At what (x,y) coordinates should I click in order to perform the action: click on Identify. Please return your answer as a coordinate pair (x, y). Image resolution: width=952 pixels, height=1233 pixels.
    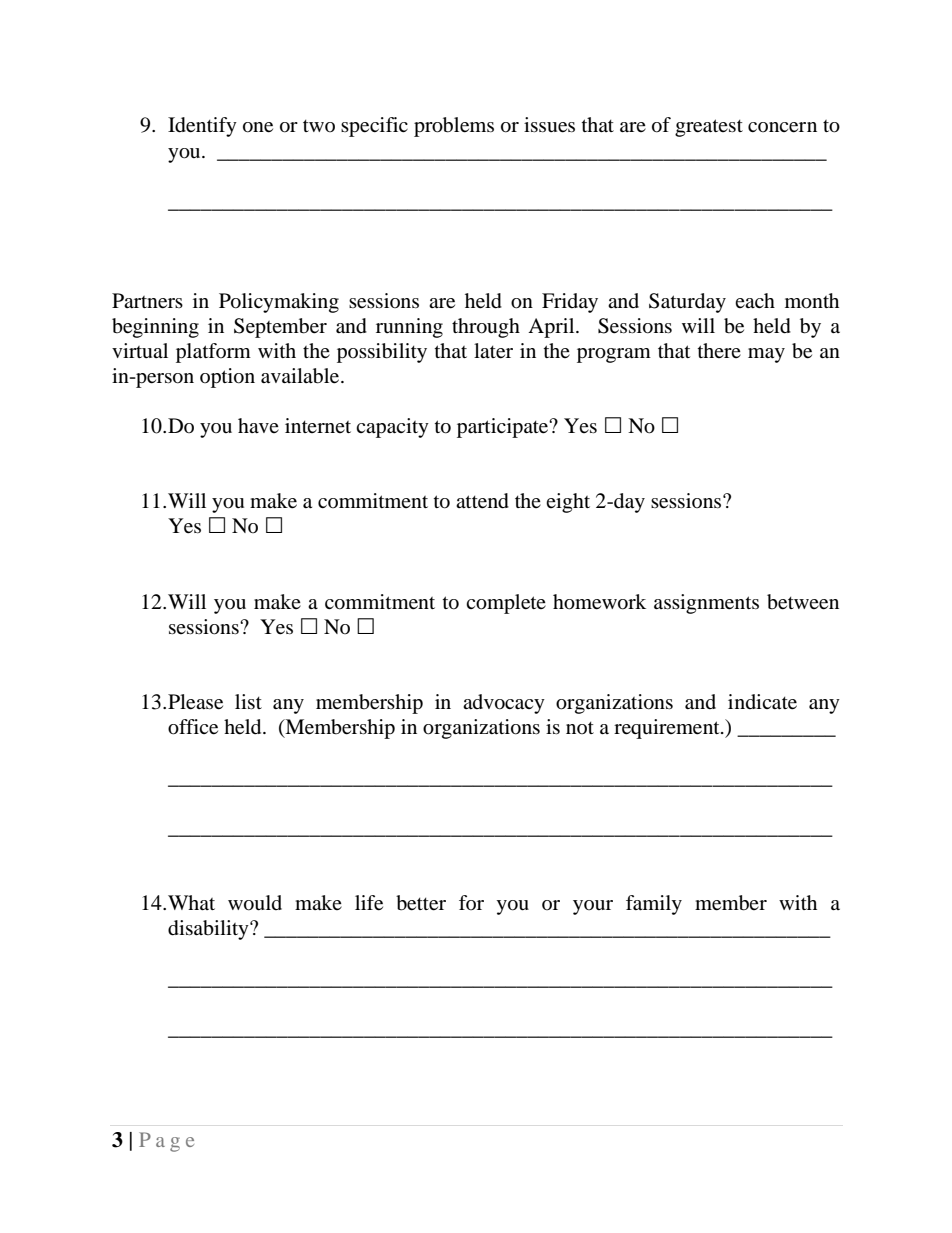
    Looking at the image, I should click on (202, 127).
